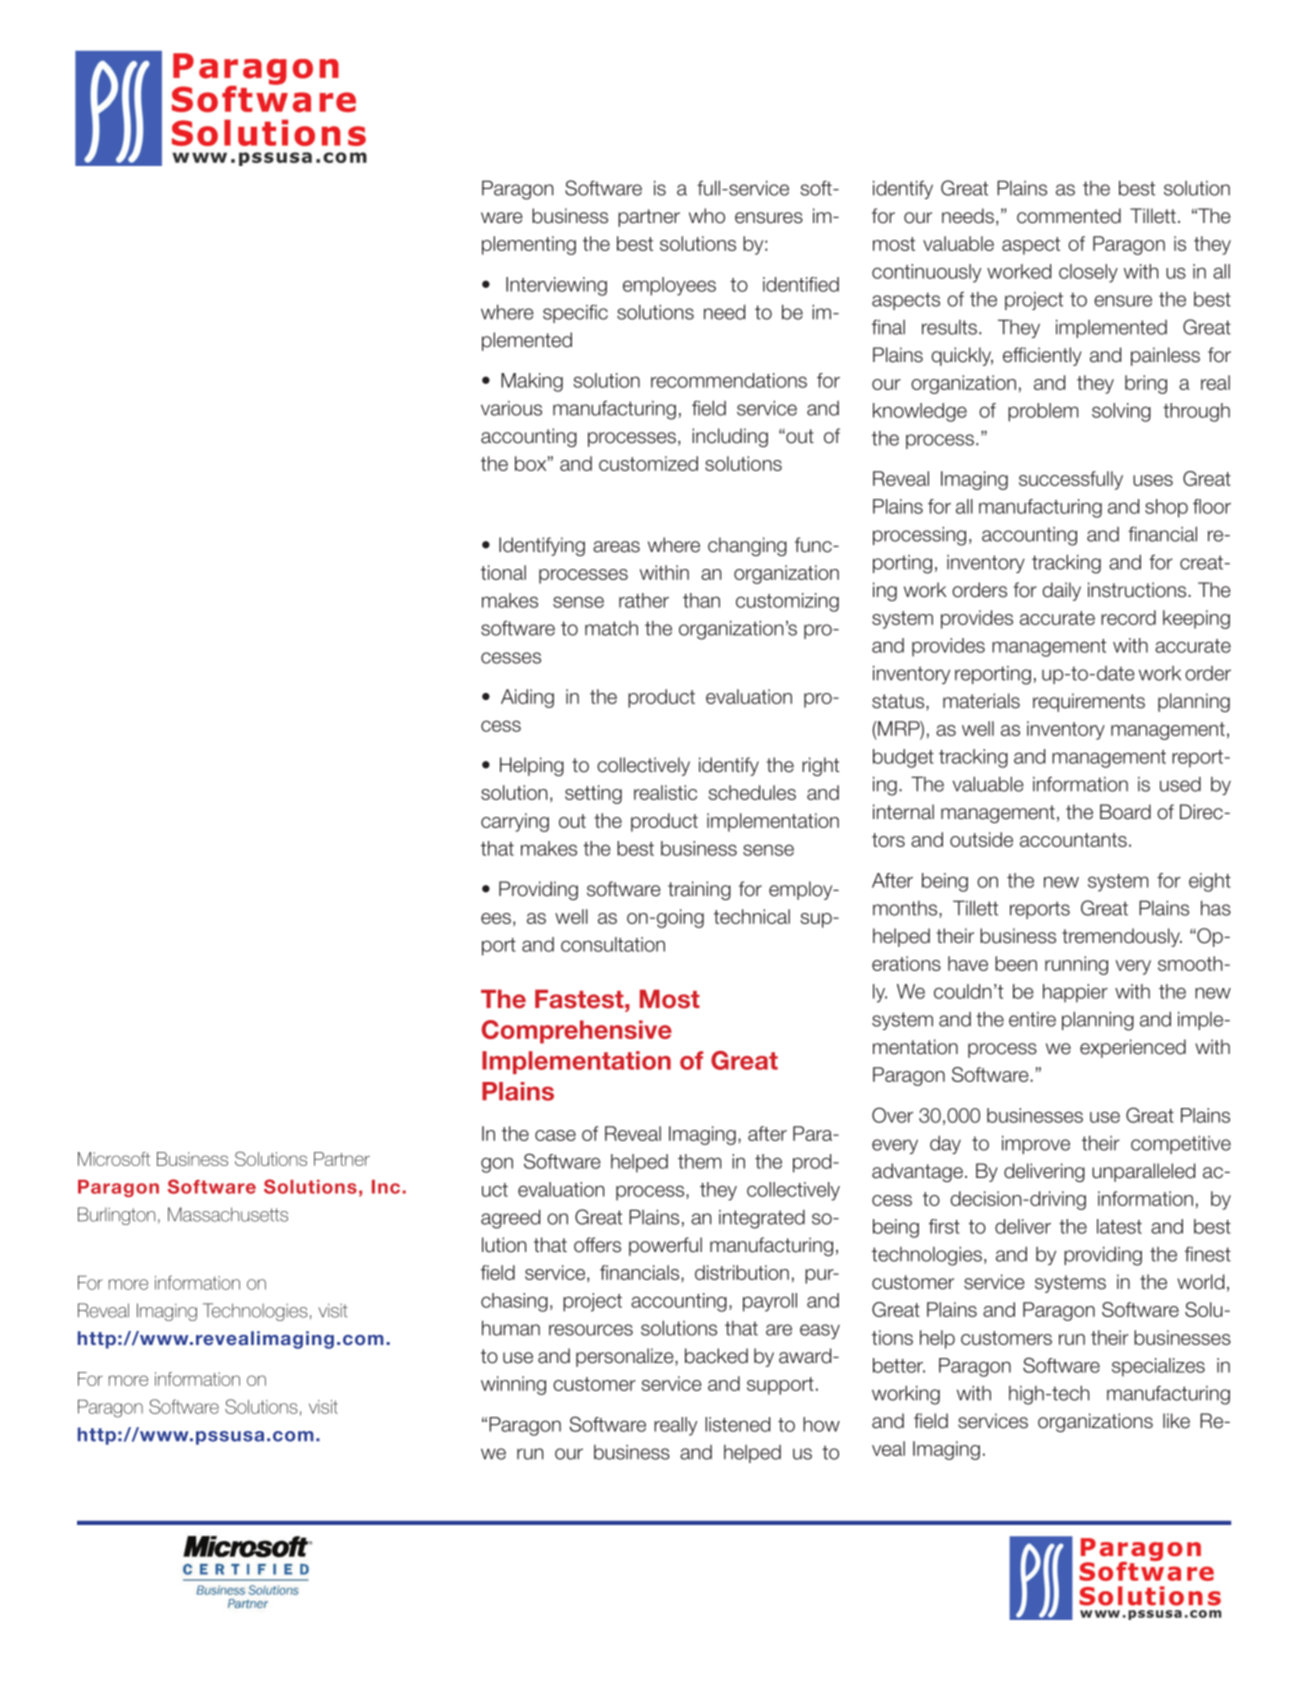 Image resolution: width=1308 pixels, height=1692 pixels. I want to click on human, so click(511, 1328).
